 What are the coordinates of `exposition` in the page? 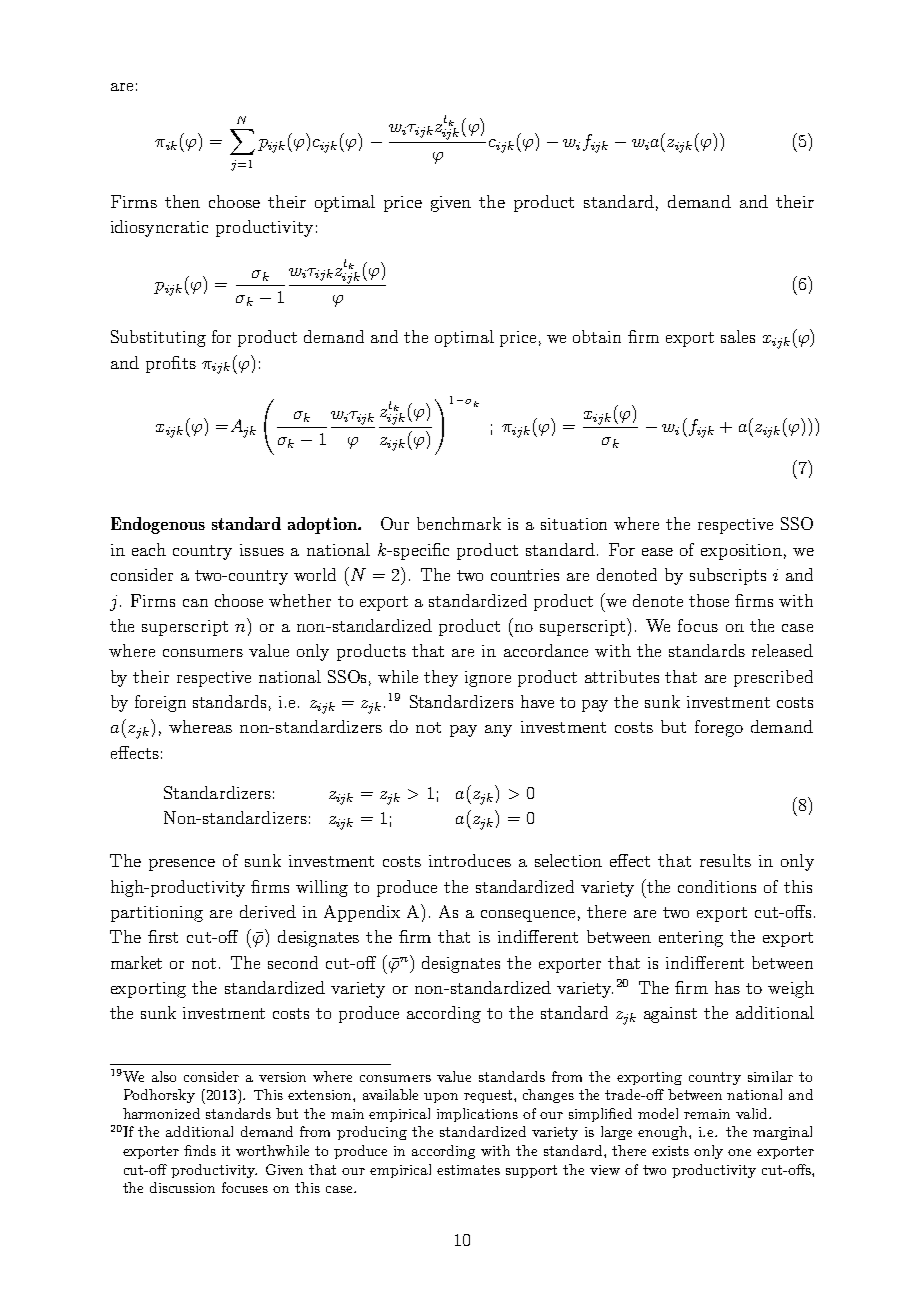 It's located at (741, 552).
